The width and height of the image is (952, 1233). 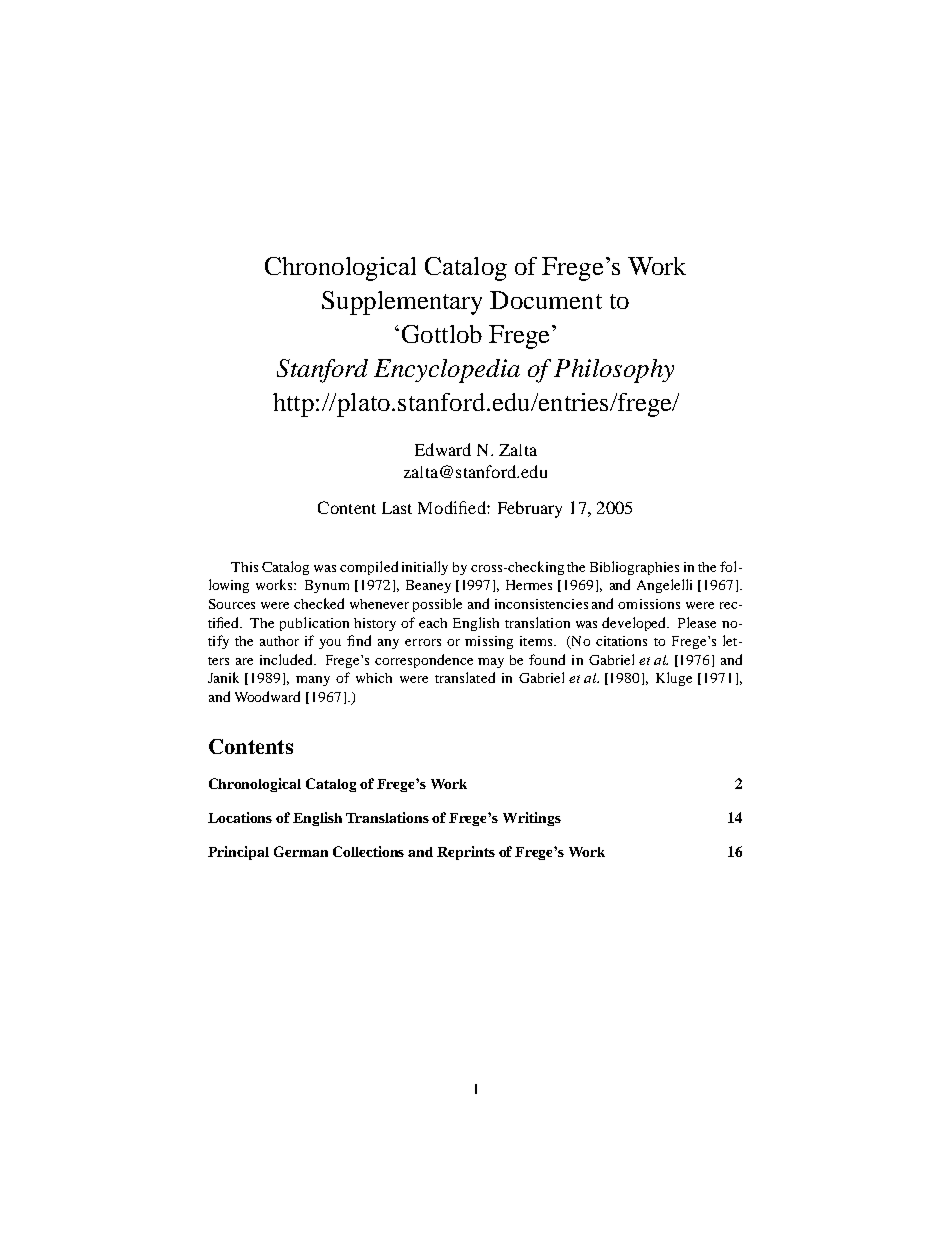 I want to click on Bibliographies, so click(x=634, y=568).
